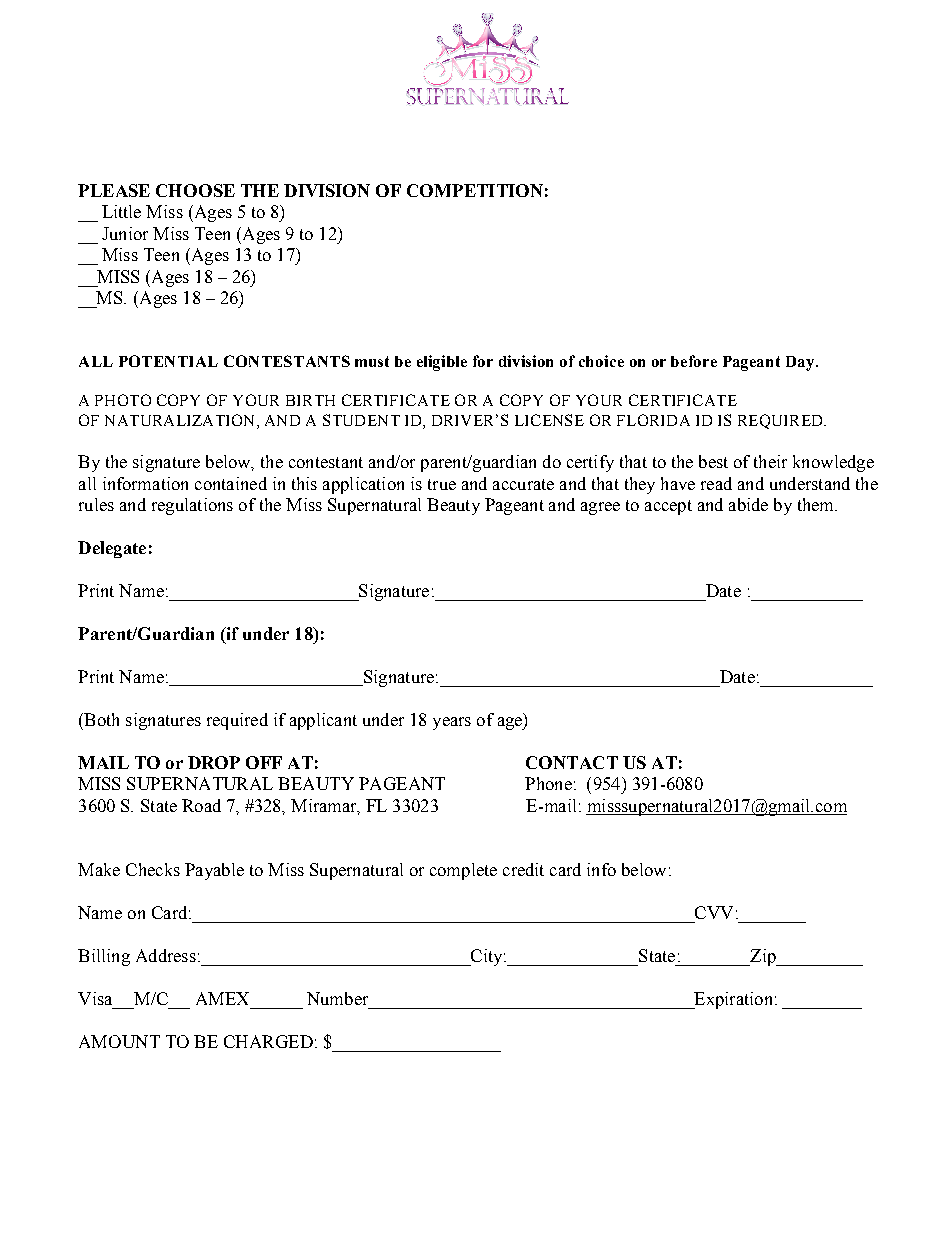 The height and width of the screenshot is (1233, 952). I want to click on COMPETITION, so click(475, 190).
